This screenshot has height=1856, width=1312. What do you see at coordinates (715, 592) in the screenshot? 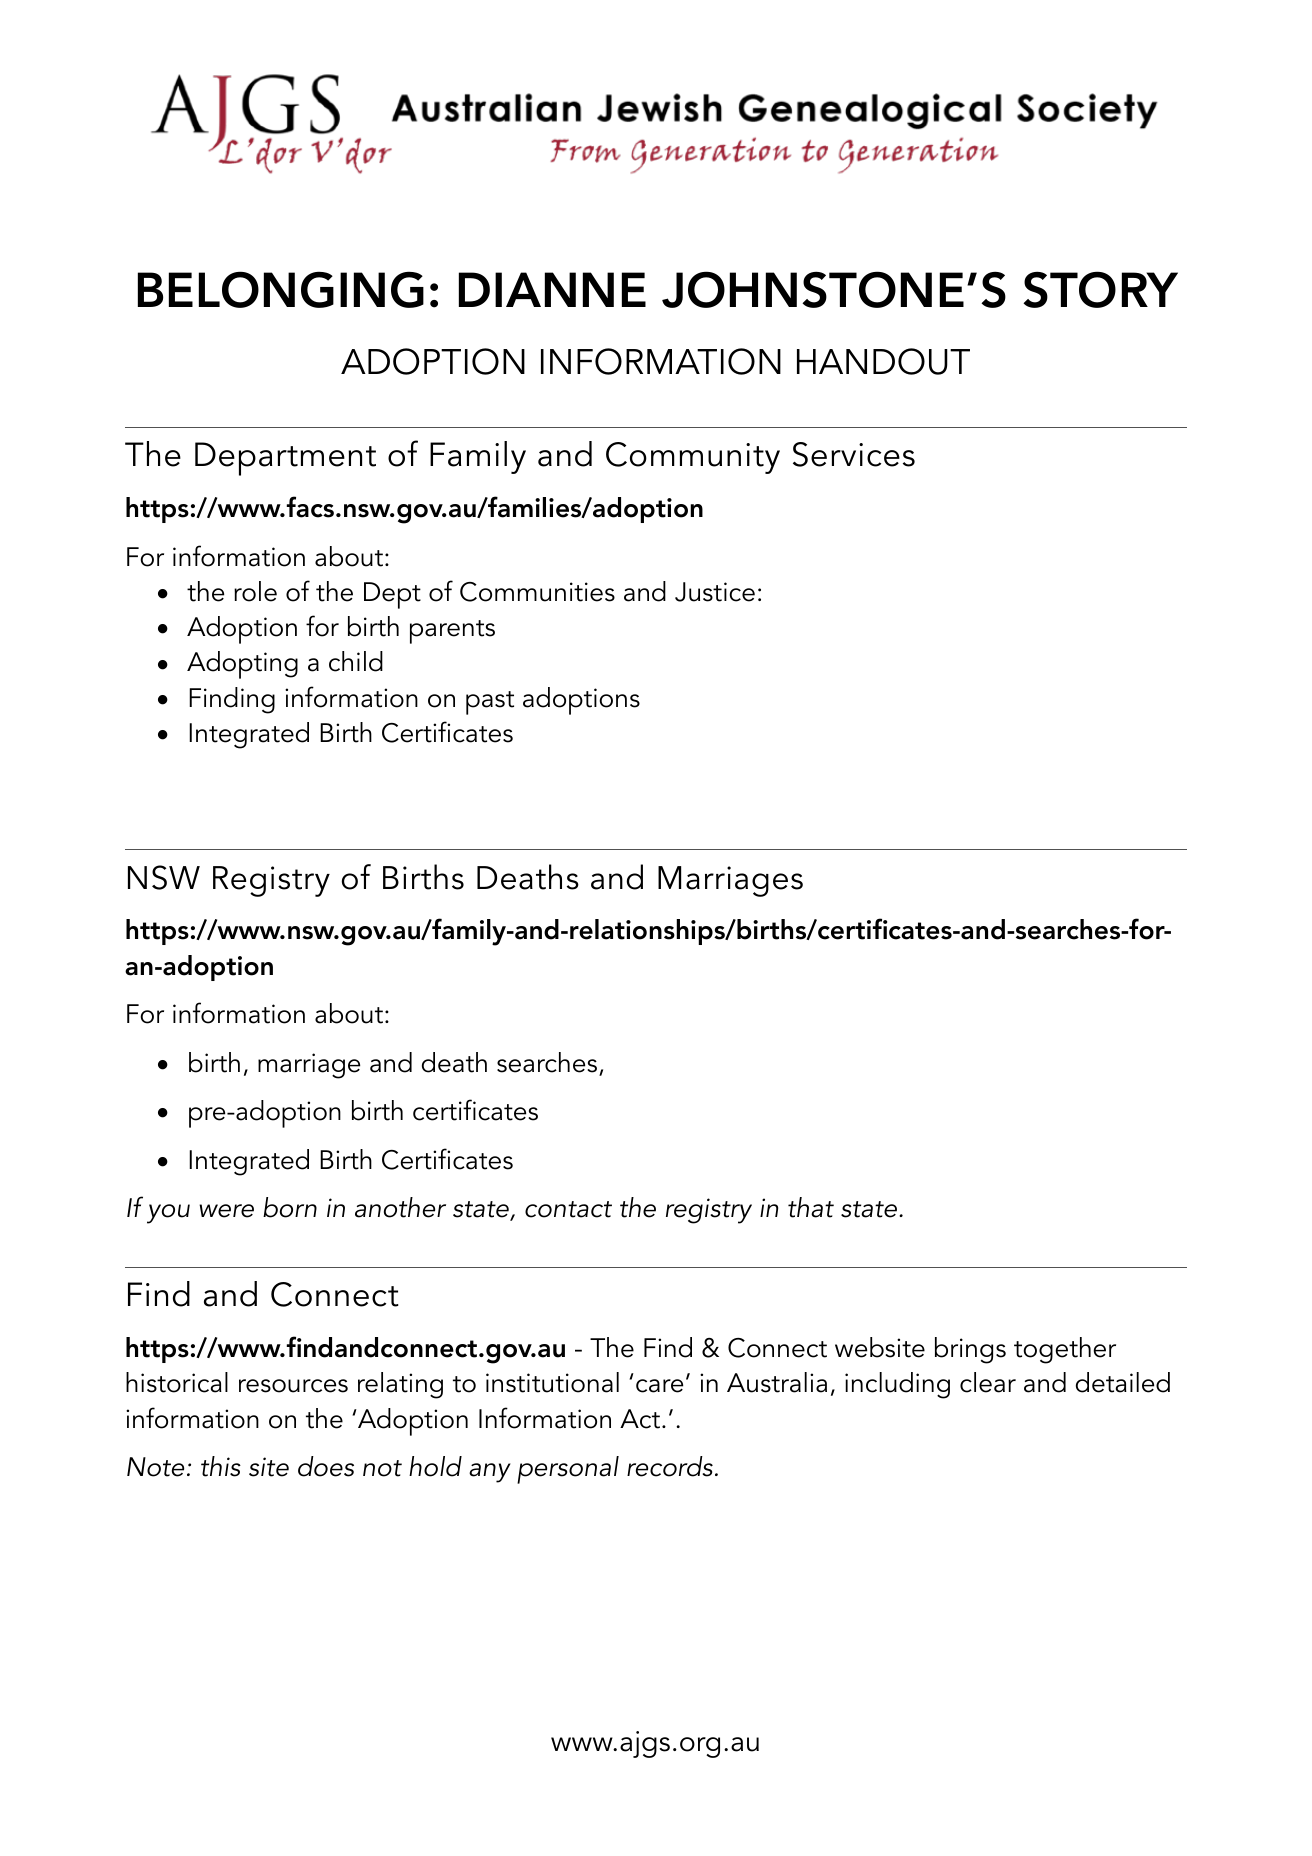
I see `Justice` at bounding box center [715, 592].
